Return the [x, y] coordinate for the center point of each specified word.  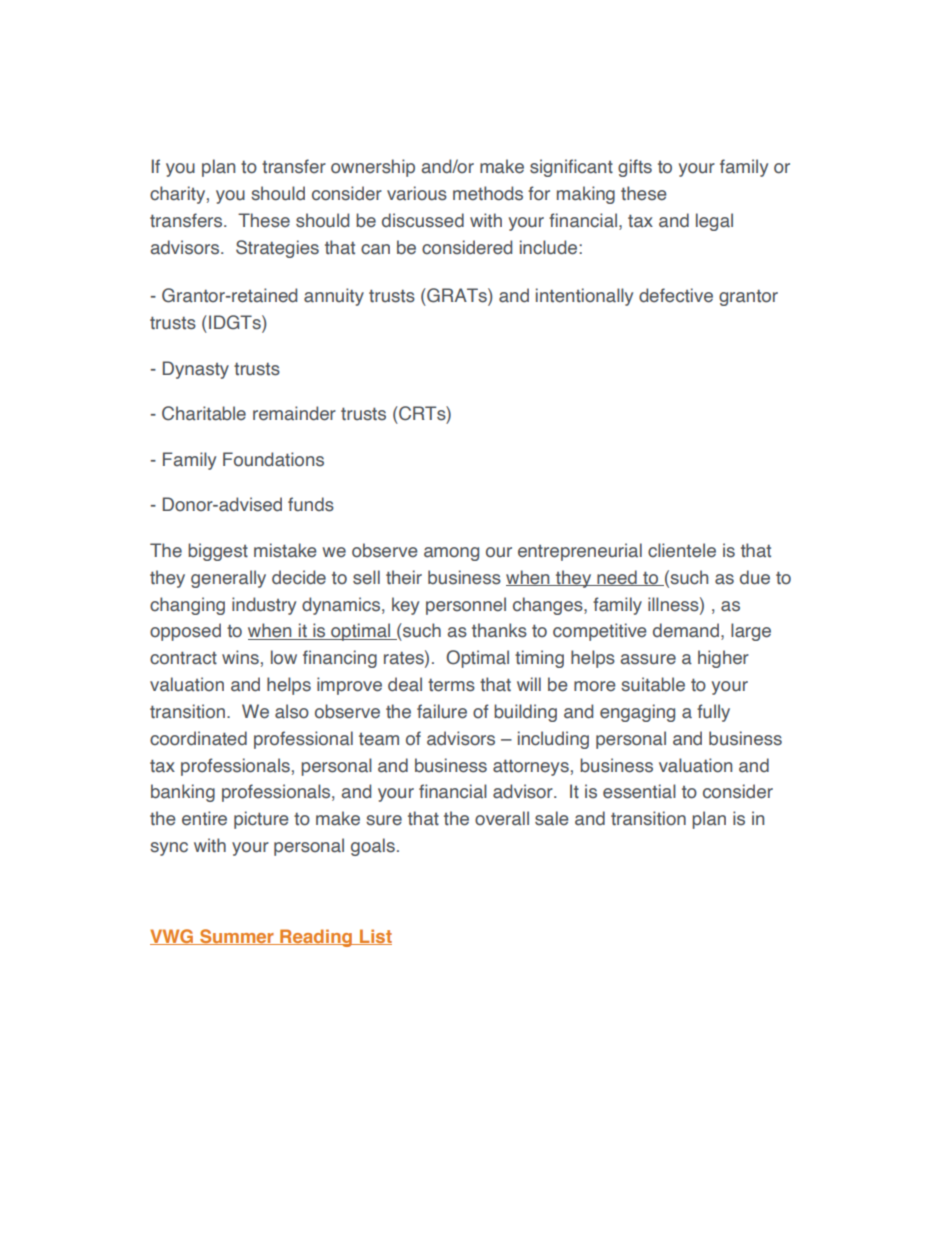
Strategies [277, 249]
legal [714, 222]
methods [488, 193]
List [375, 937]
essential [639, 791]
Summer [237, 937]
